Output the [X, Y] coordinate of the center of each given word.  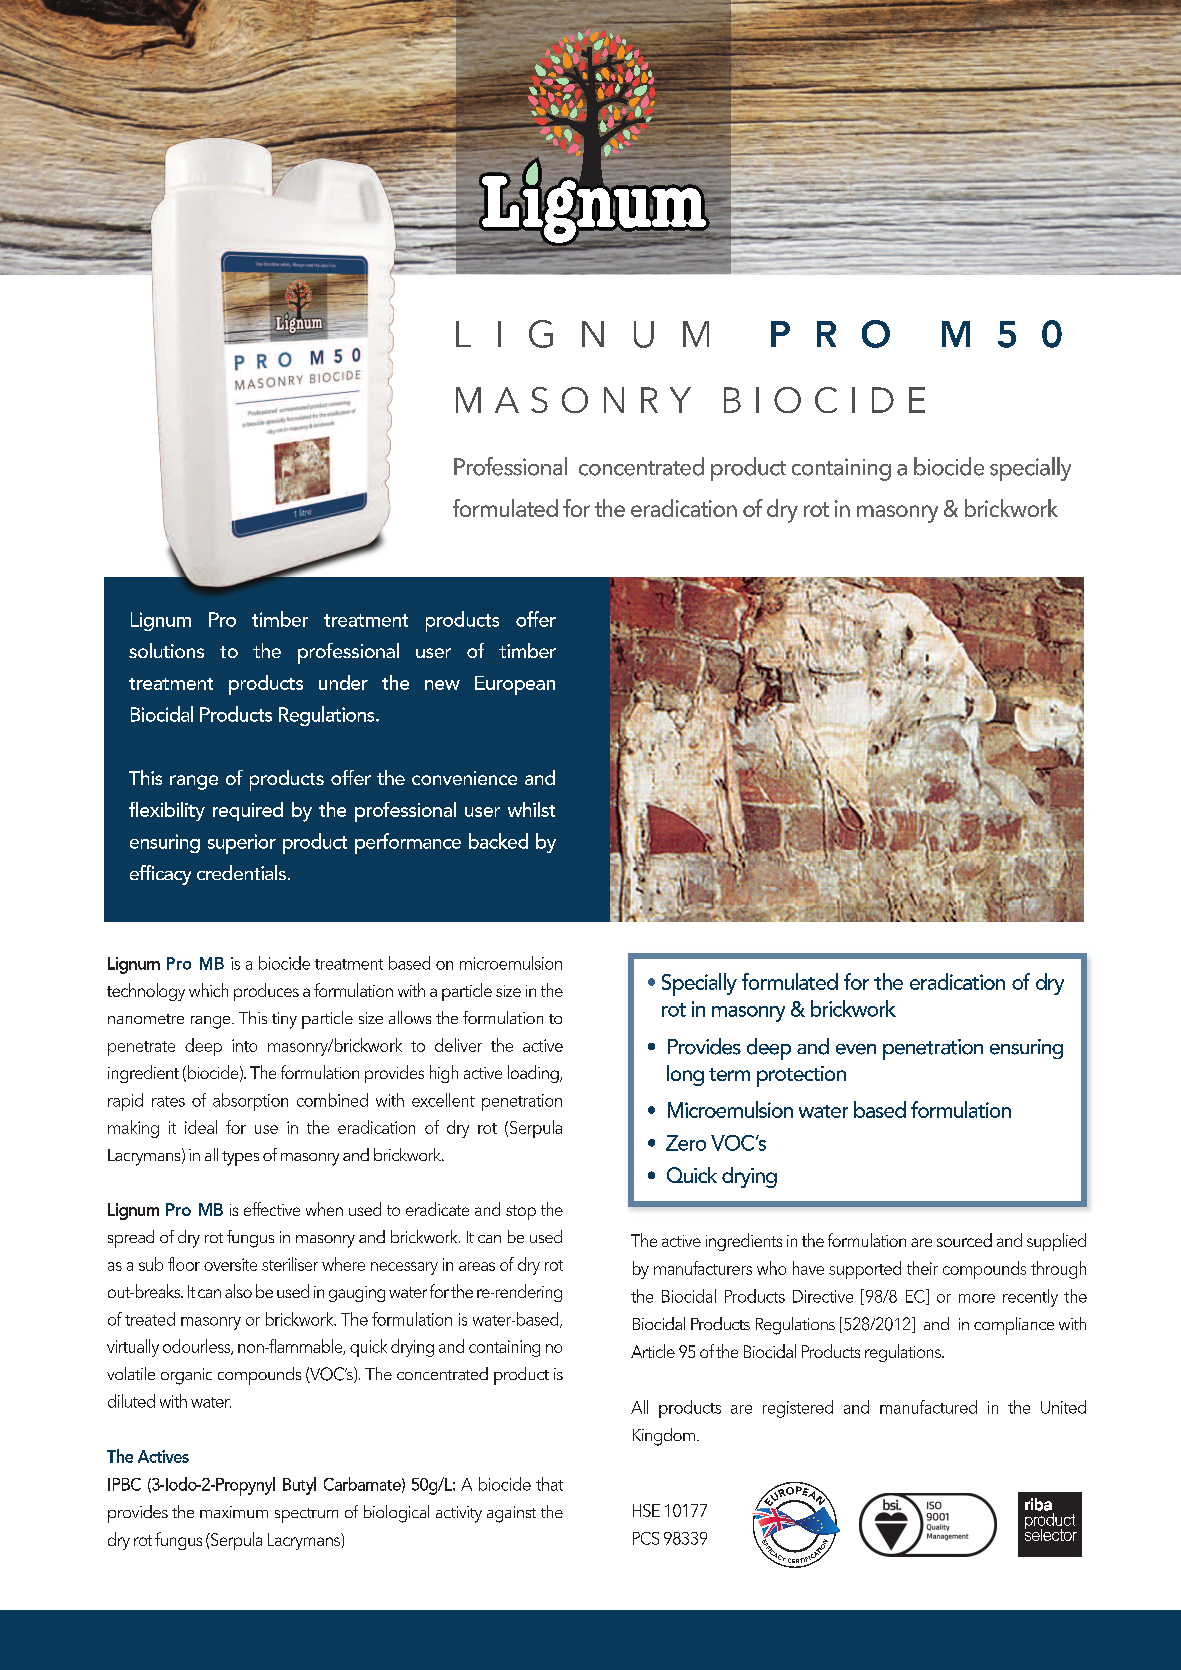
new [442, 685]
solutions [166, 650]
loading [534, 1074]
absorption [250, 1102]
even [856, 1049]
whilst [531, 809]
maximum [234, 1512]
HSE [646, 1510]
